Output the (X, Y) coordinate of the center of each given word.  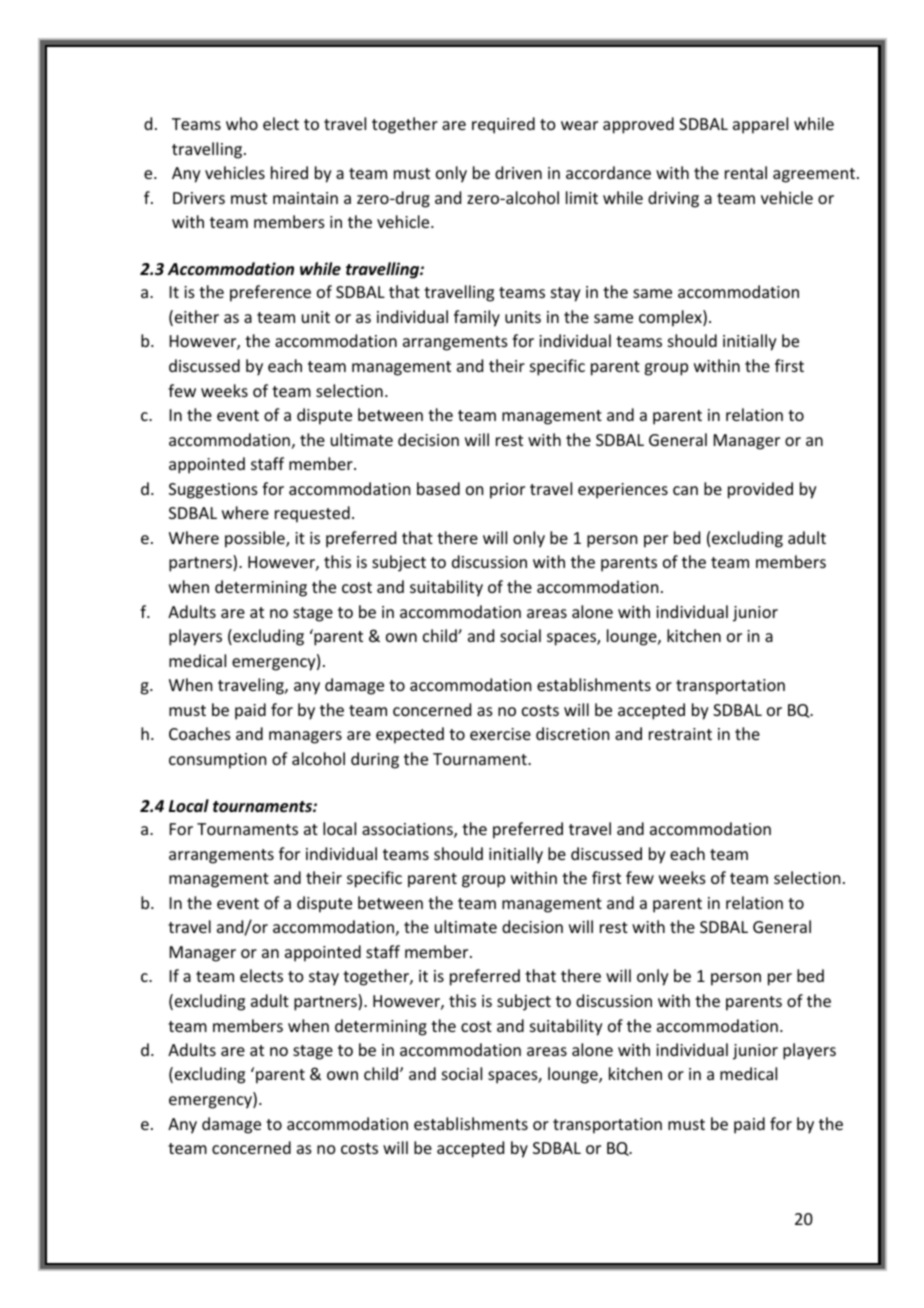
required (503, 125)
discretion (572, 733)
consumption (217, 761)
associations (408, 830)
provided (760, 490)
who (242, 123)
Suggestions (213, 491)
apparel (760, 125)
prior (507, 491)
